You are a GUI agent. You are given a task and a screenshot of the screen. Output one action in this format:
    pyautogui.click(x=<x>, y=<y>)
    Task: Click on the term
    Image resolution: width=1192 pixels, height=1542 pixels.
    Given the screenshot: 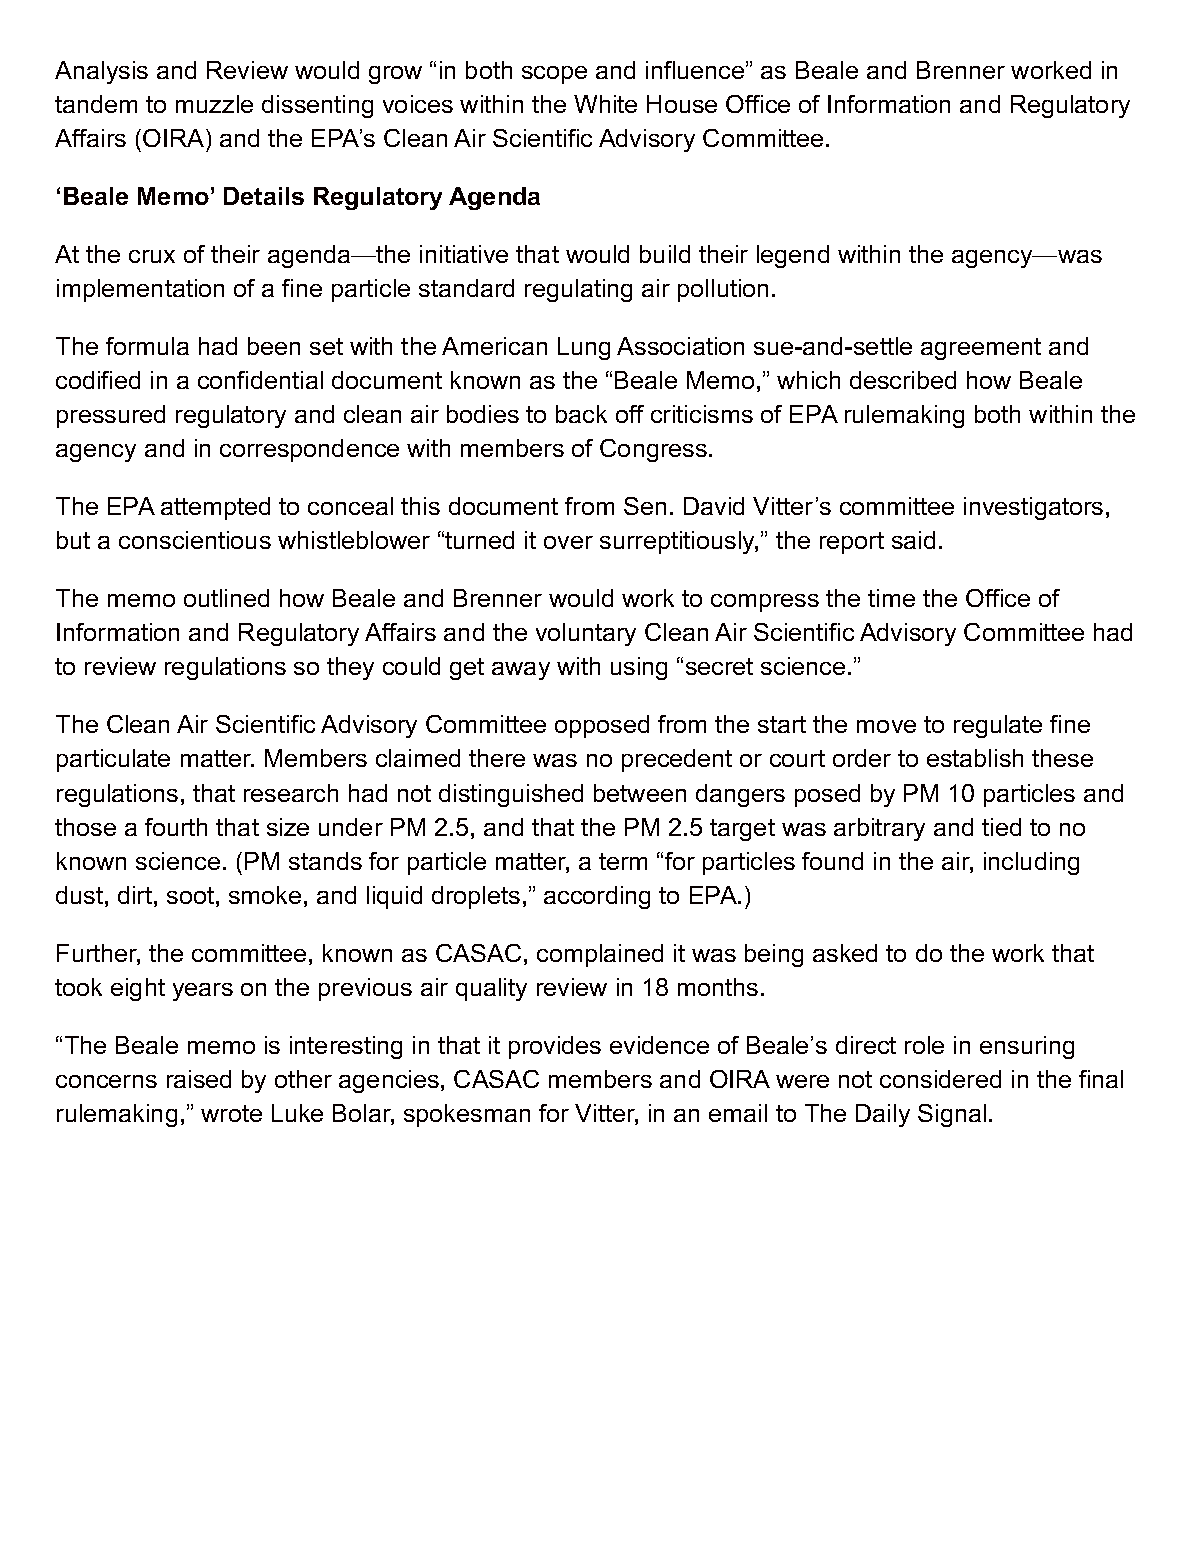 What is the action you would take?
    pyautogui.click(x=623, y=861)
